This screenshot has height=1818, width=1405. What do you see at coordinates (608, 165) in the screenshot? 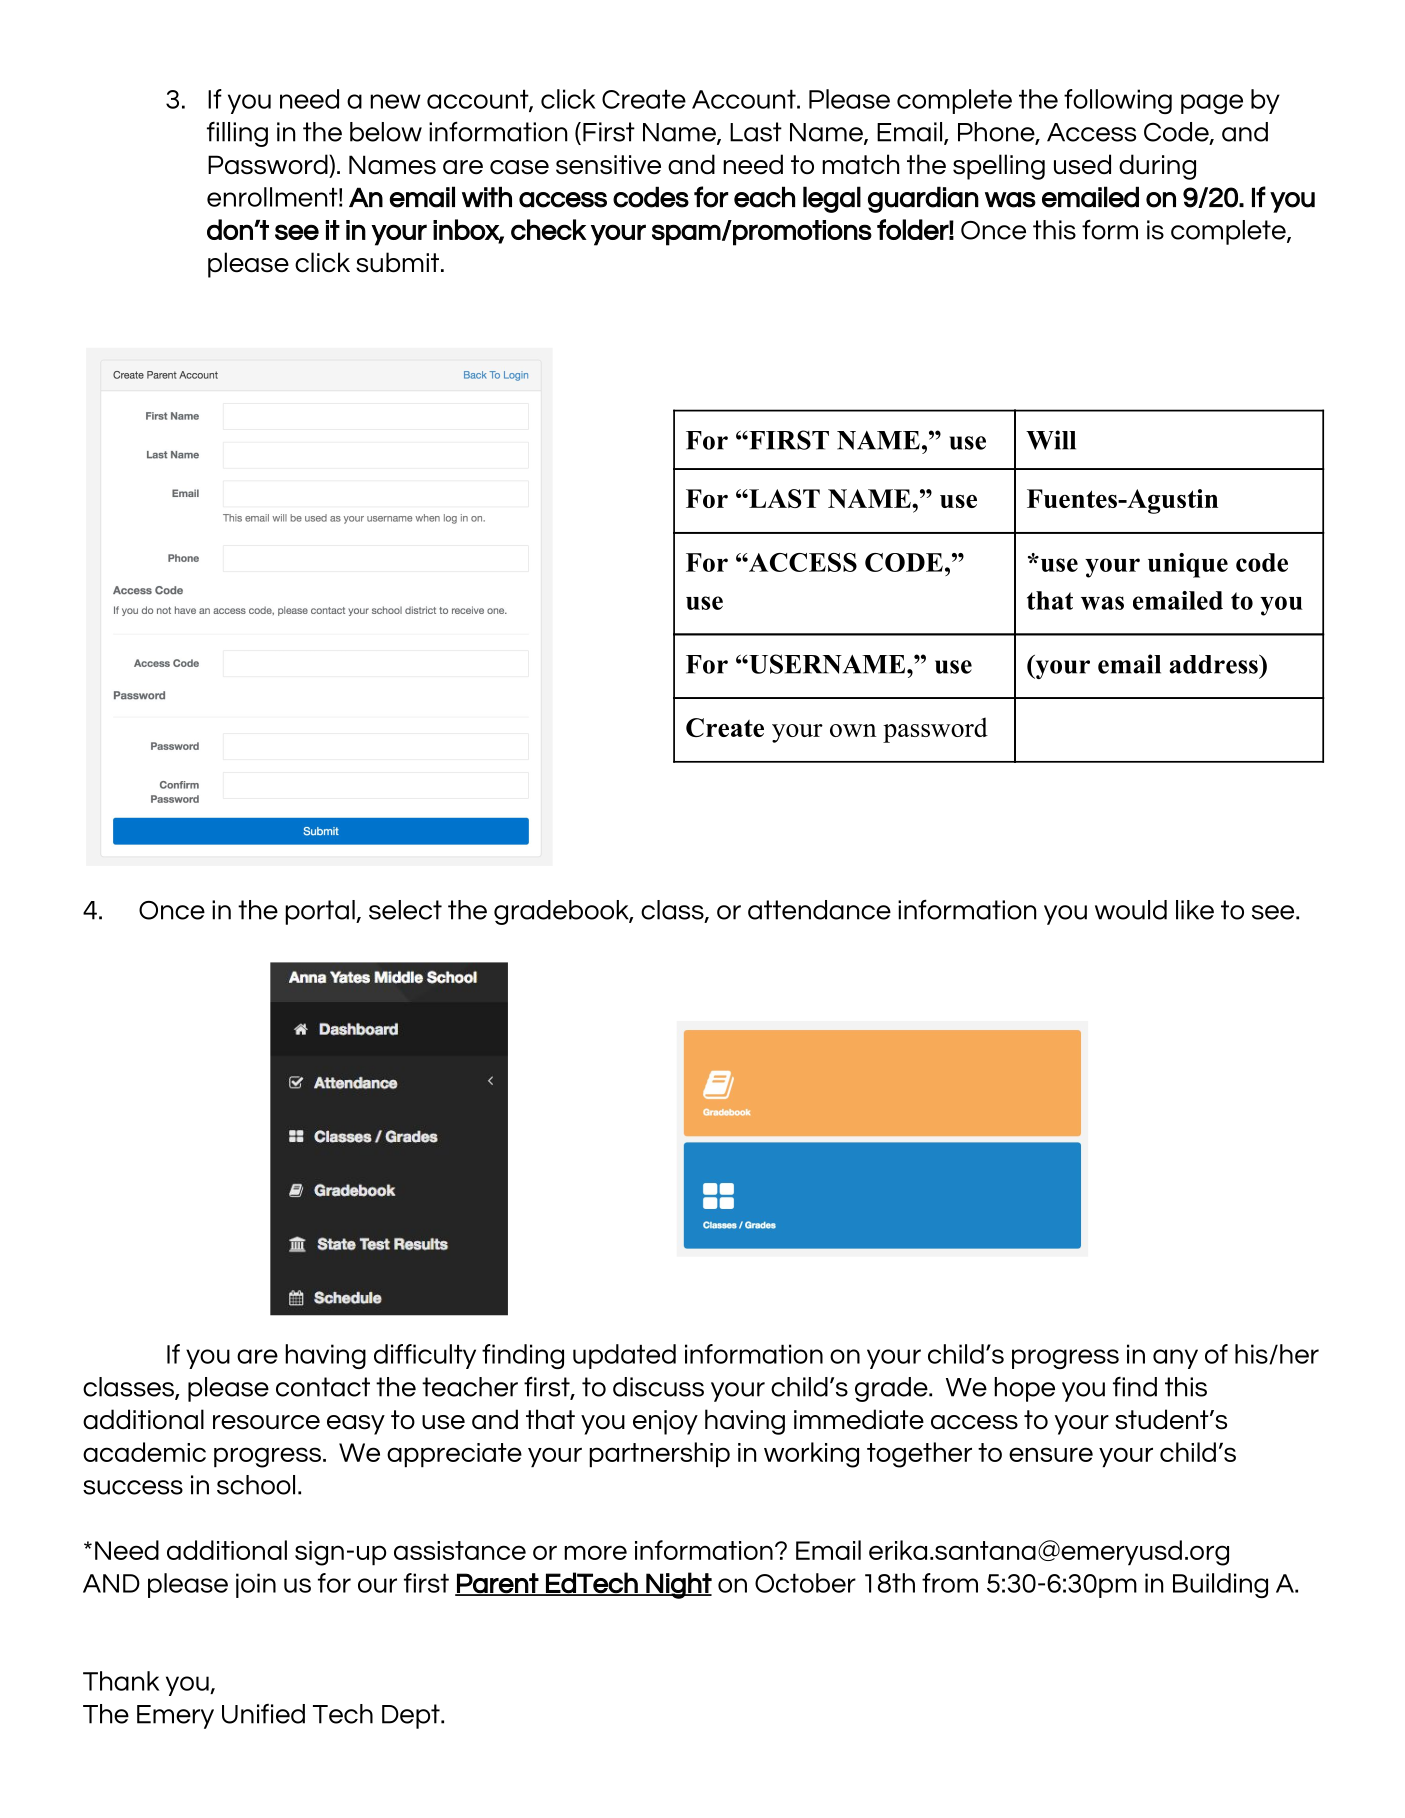
I see `sensitive` at bounding box center [608, 165].
